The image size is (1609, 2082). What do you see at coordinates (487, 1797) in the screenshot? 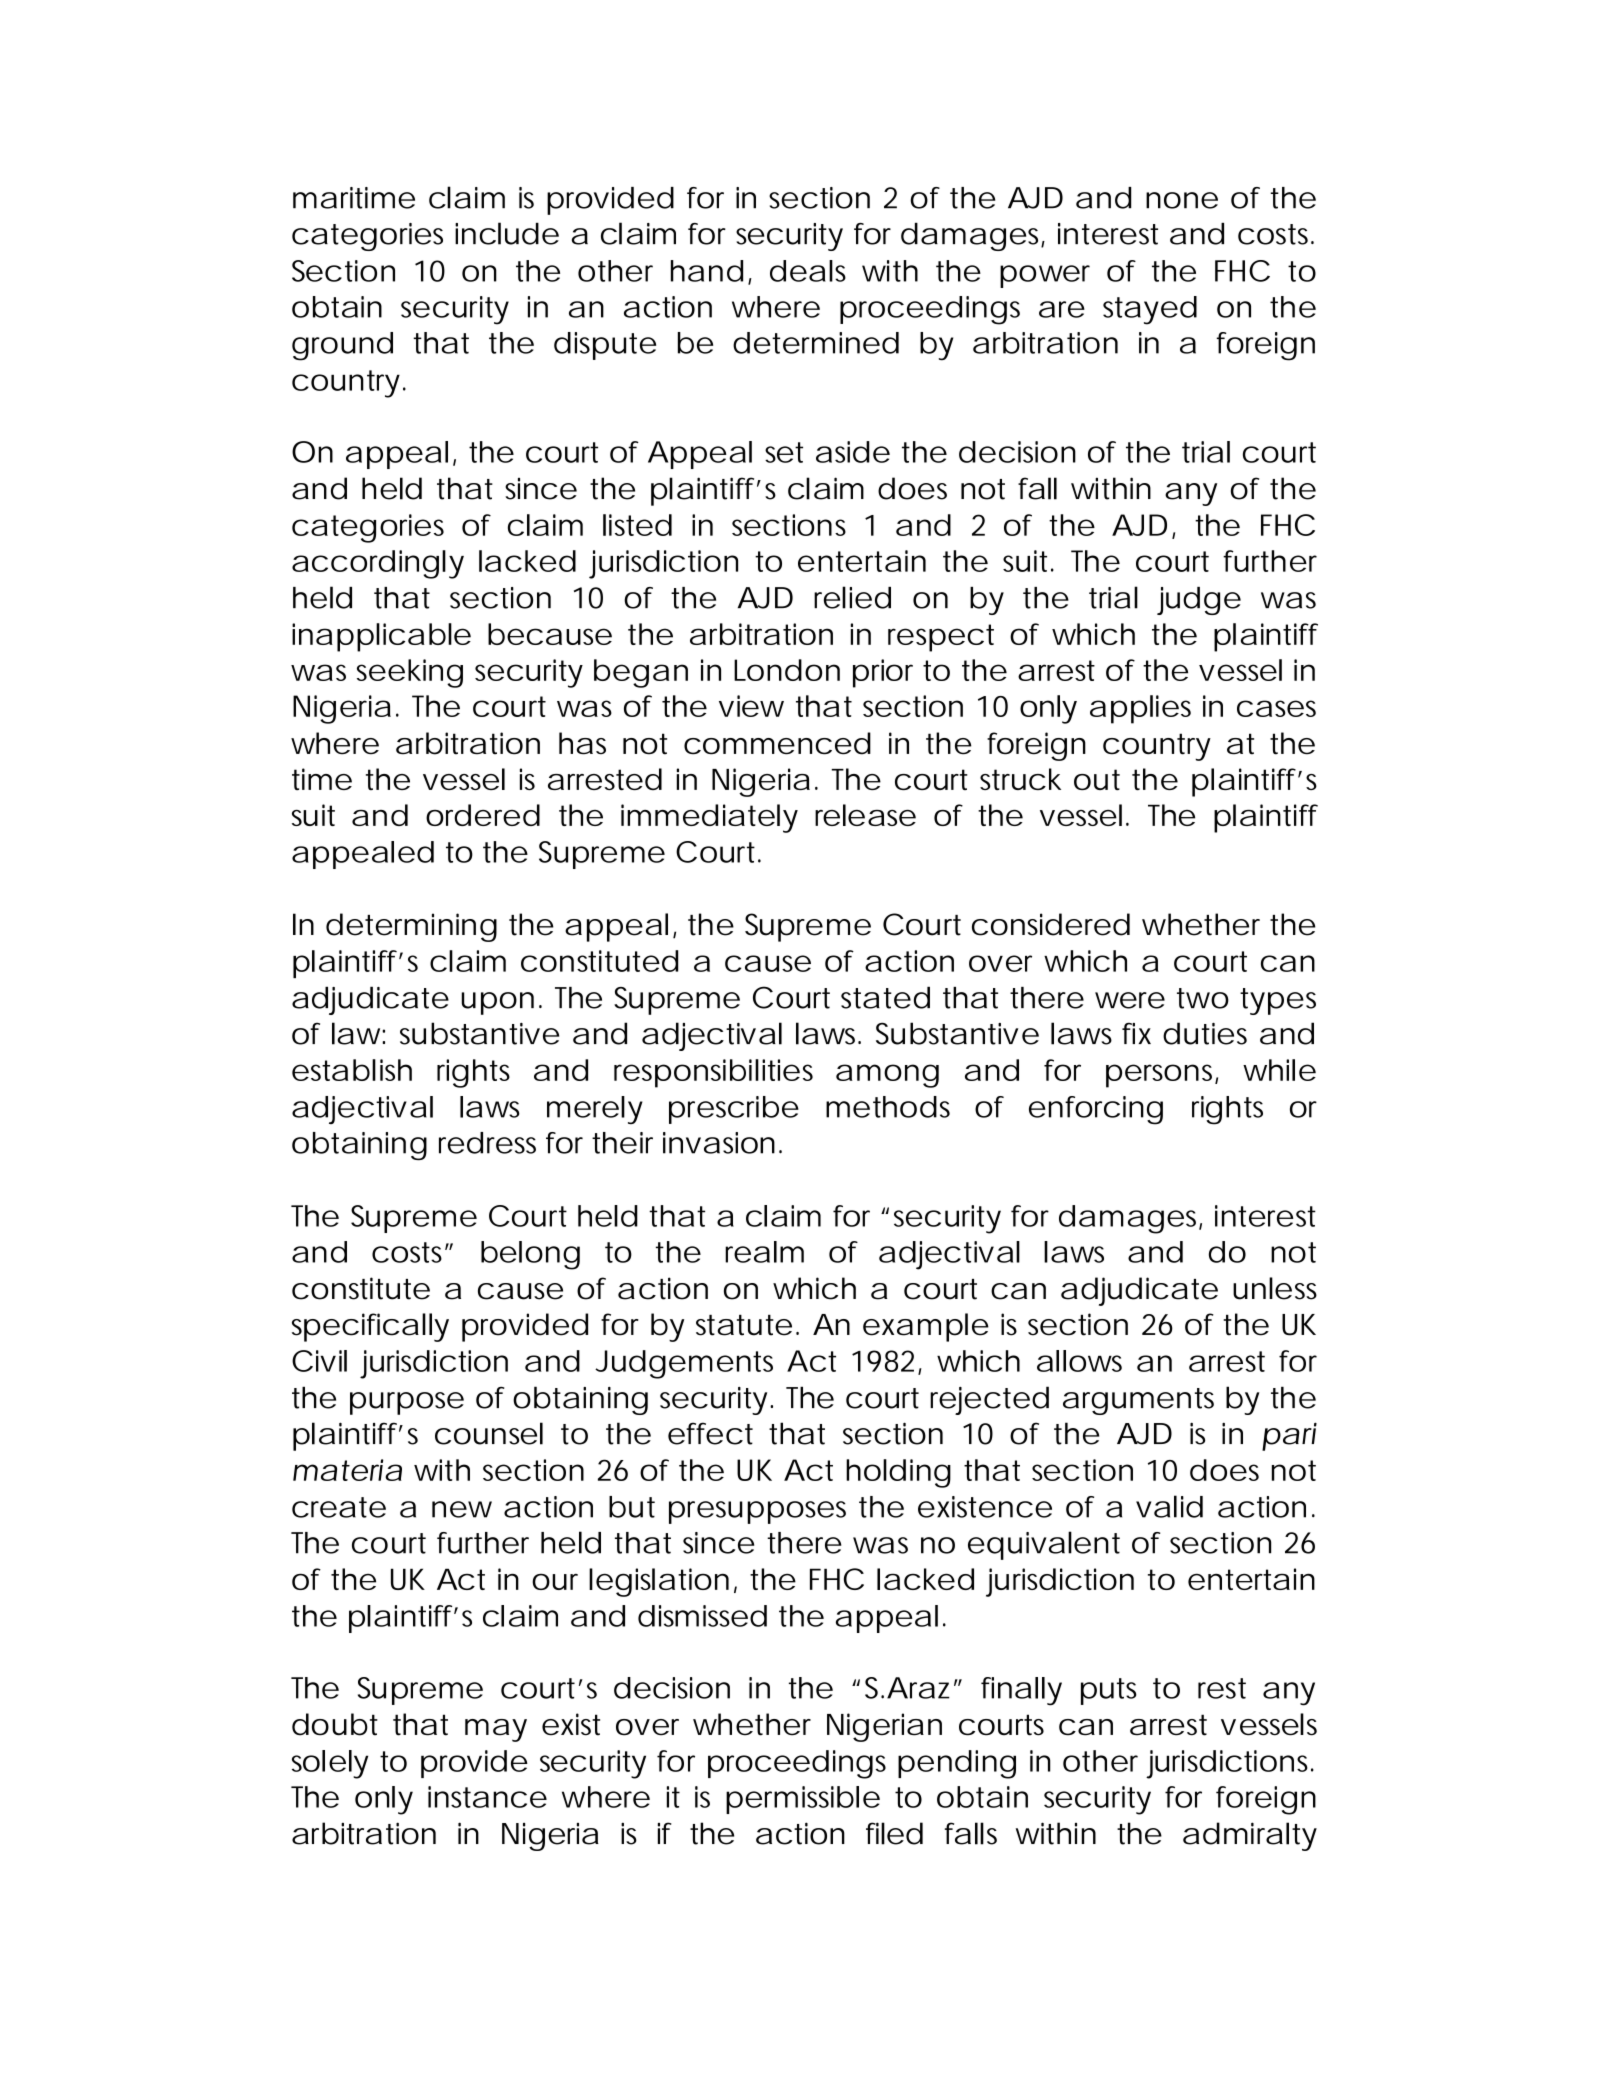
I see `instance` at bounding box center [487, 1797].
